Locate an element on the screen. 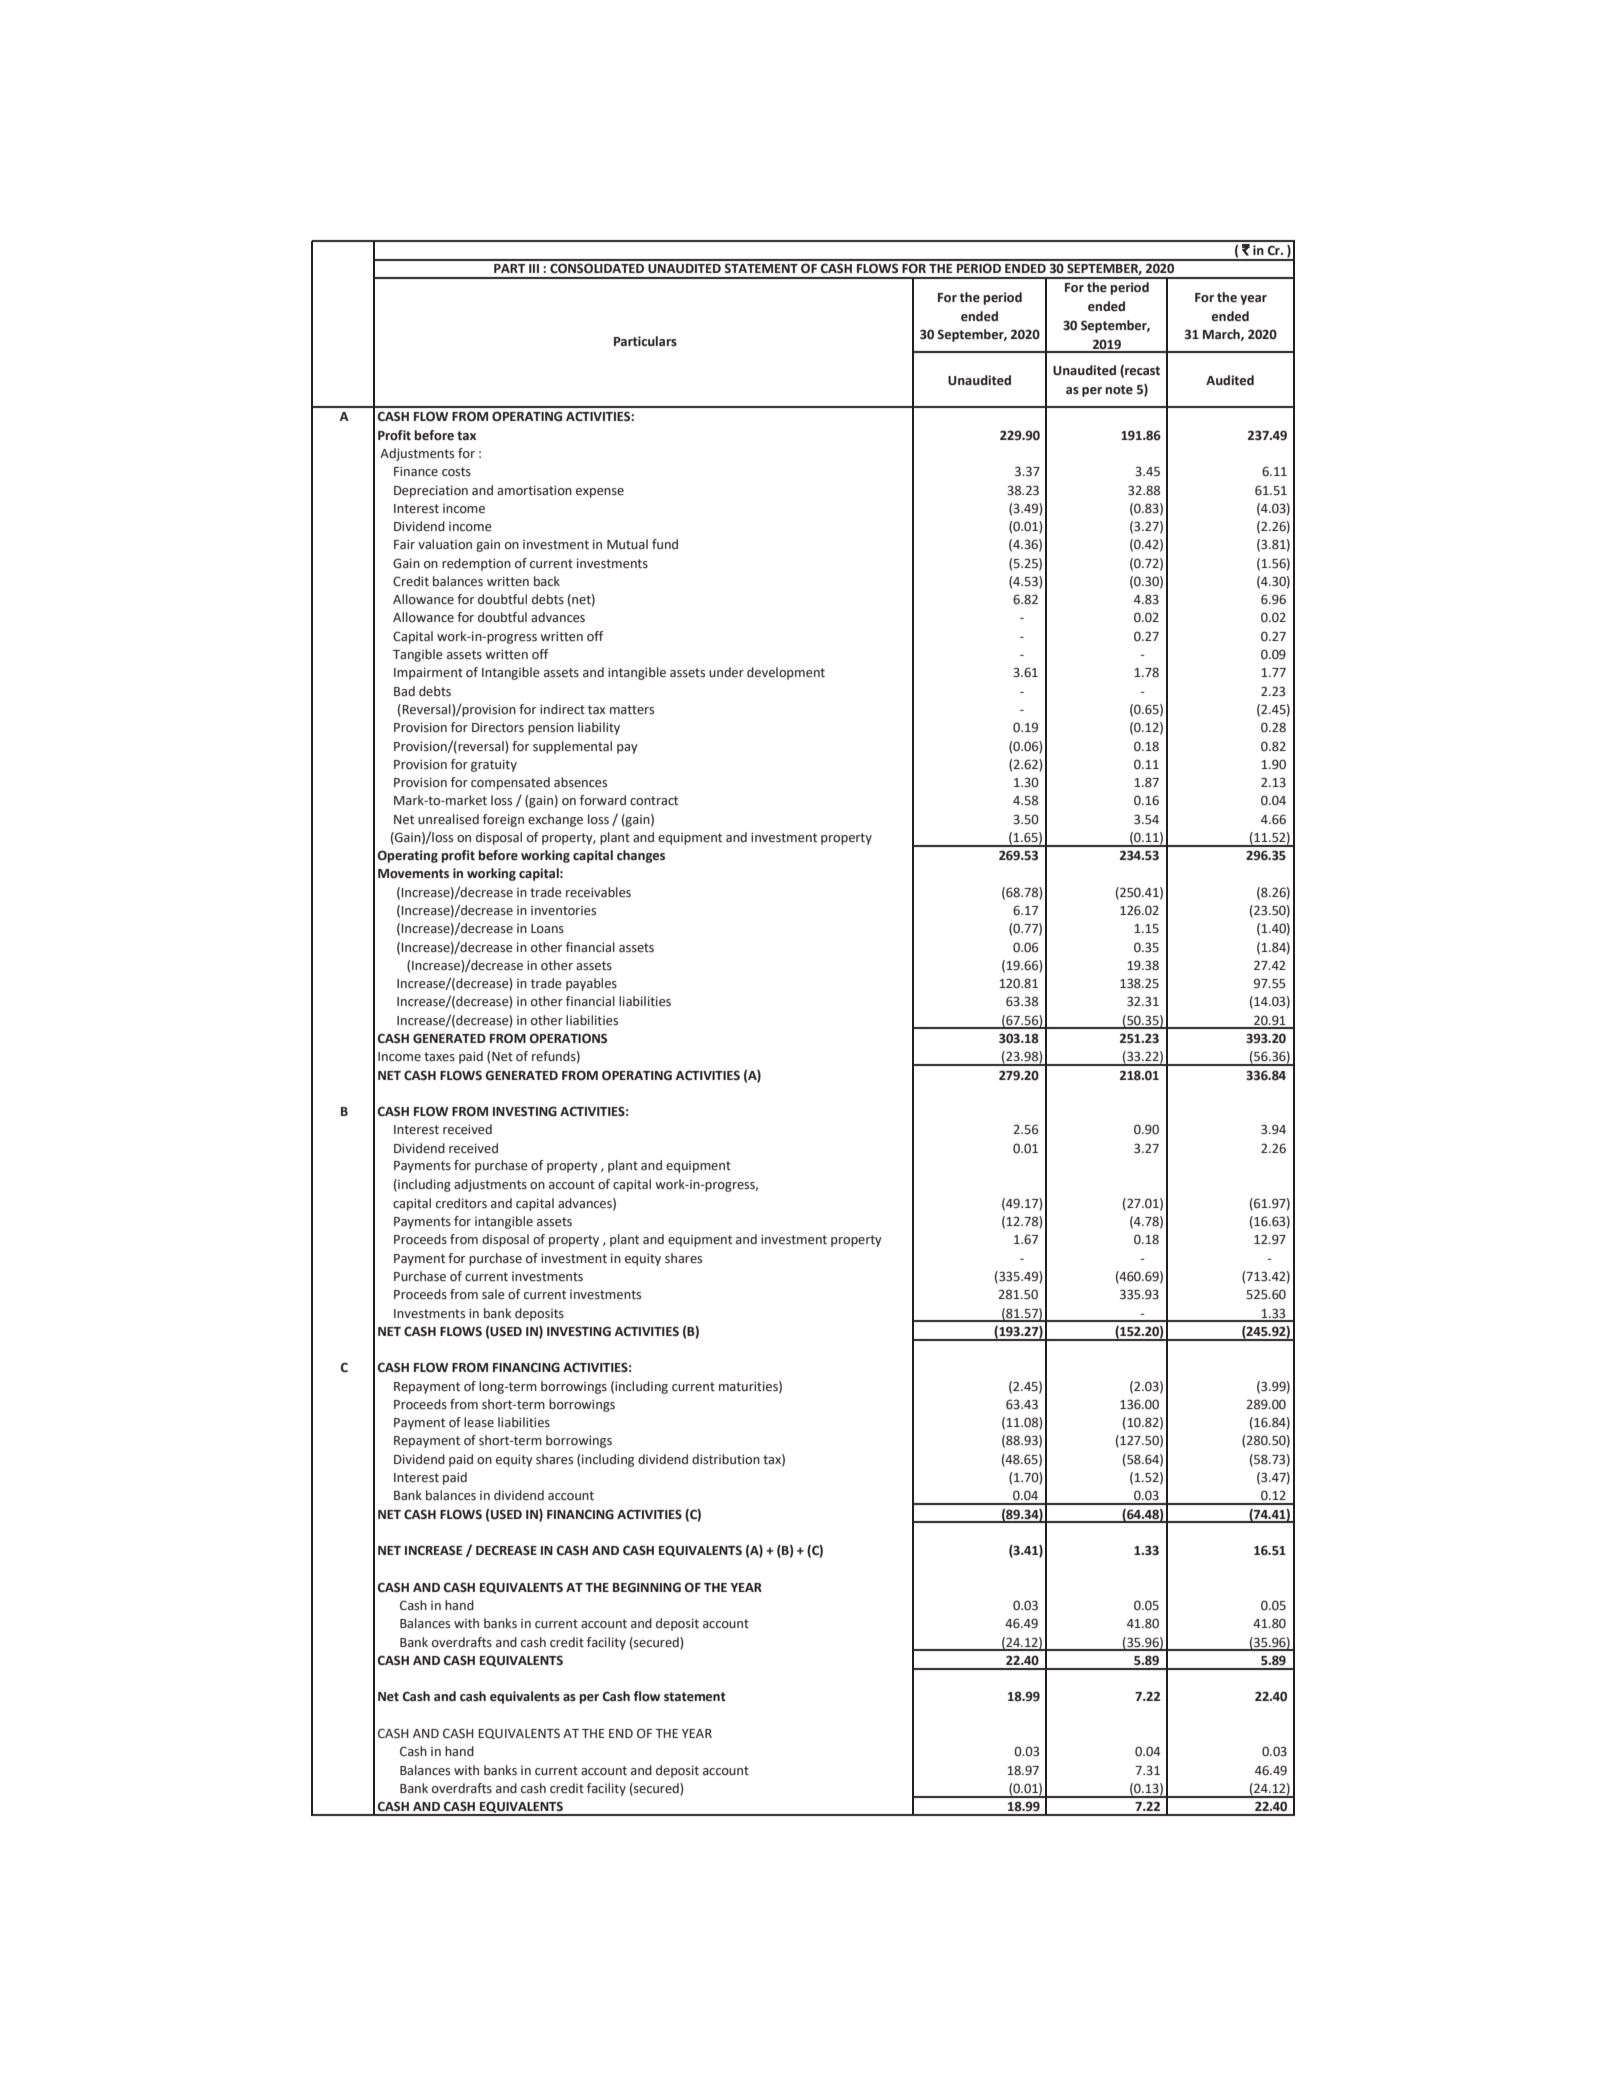 This screenshot has height=2080, width=1608. BEGINNING is located at coordinates (647, 1587).
